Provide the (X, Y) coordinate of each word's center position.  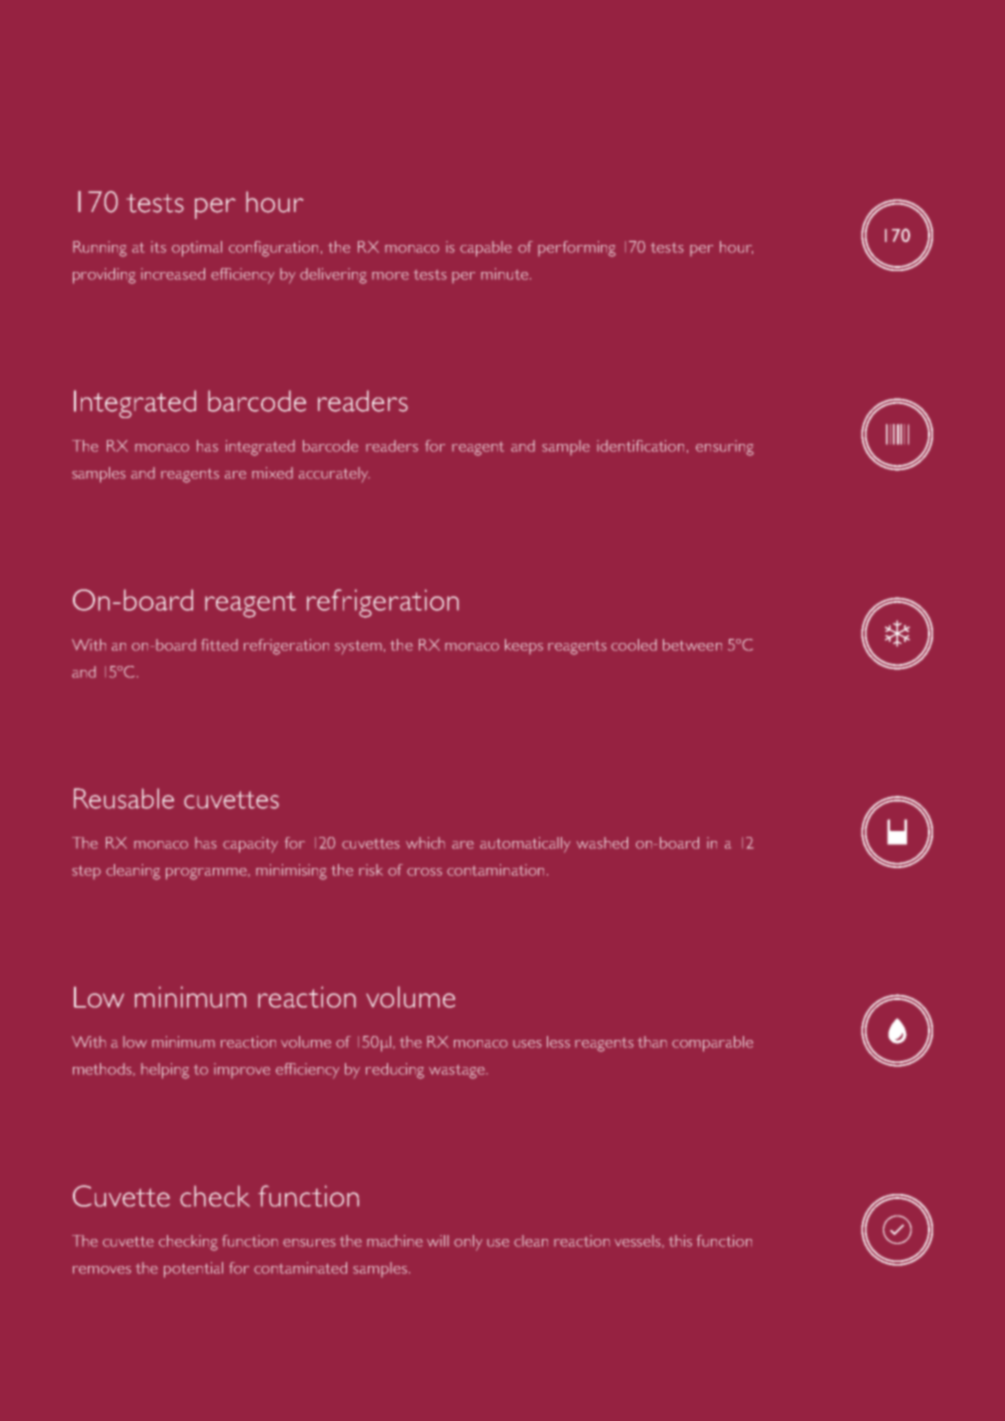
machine (395, 1241)
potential (193, 1270)
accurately (334, 474)
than (652, 1042)
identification (640, 446)
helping (165, 1071)
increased (173, 274)
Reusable (124, 798)
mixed (272, 473)
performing (577, 249)
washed (602, 843)
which (425, 843)
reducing (395, 1071)
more (390, 276)
